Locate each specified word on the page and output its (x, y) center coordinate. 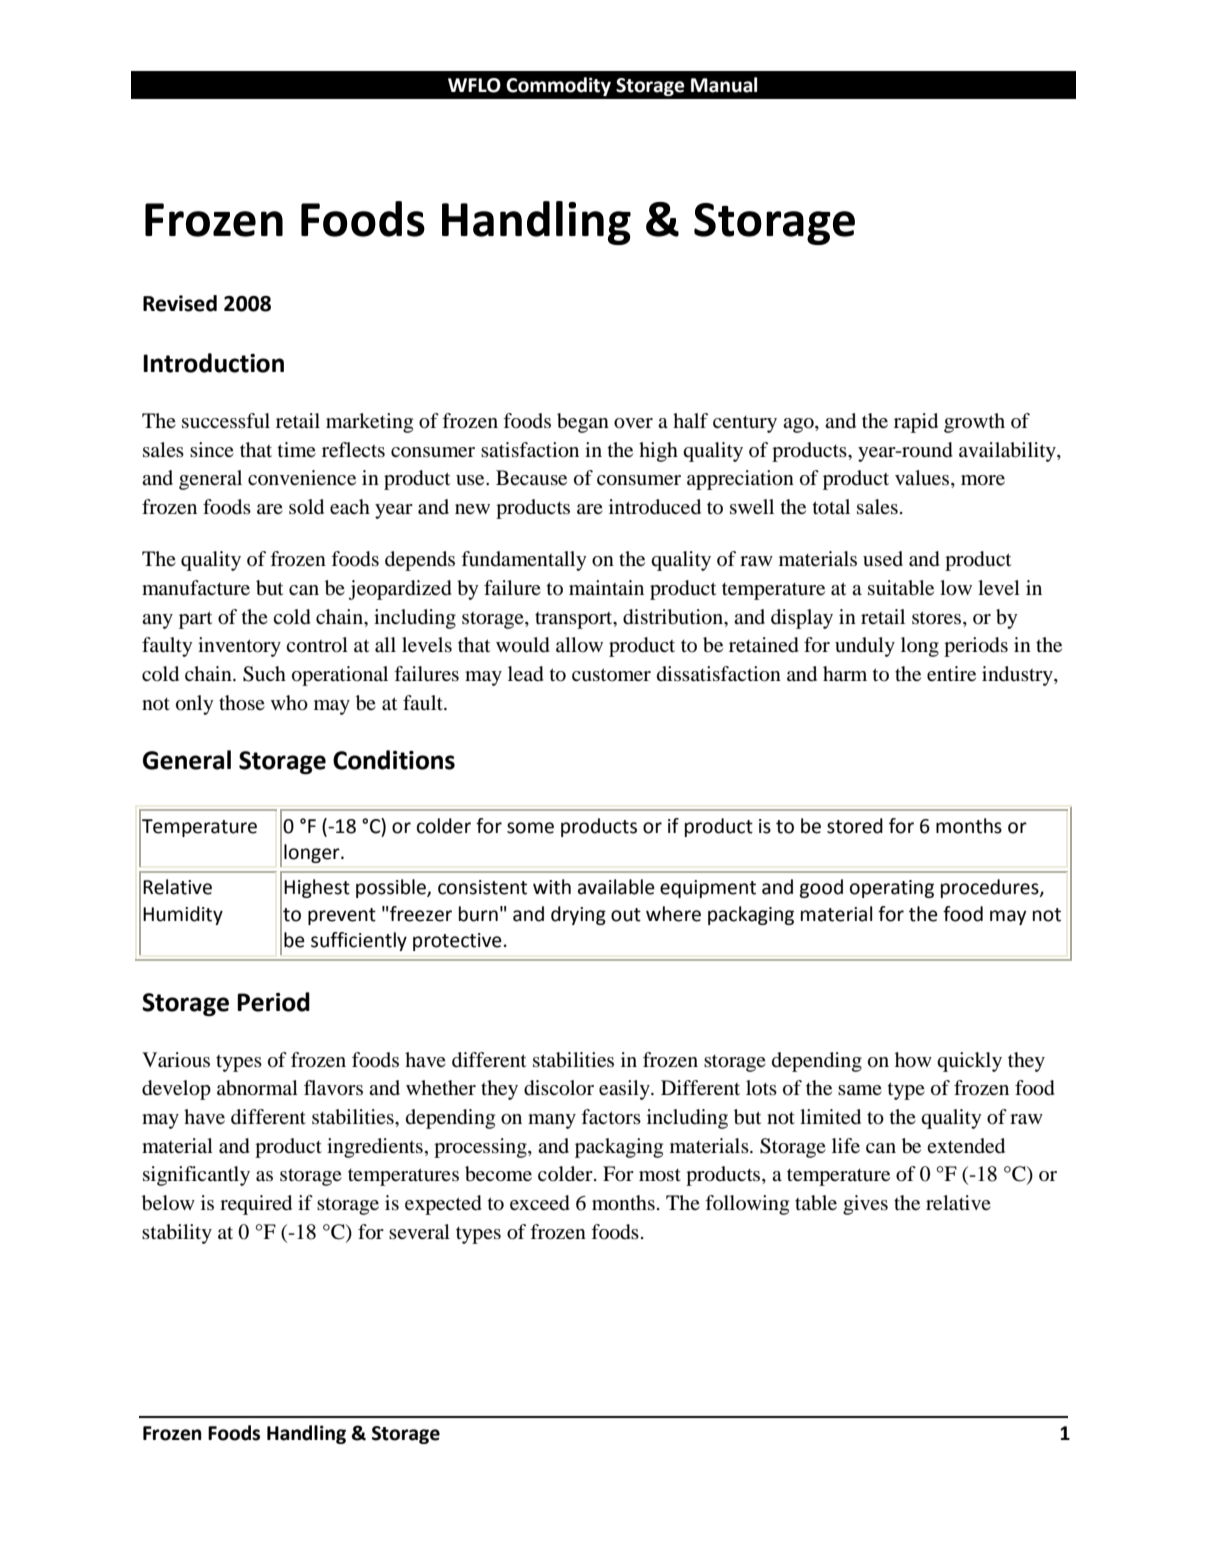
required (256, 1205)
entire (951, 673)
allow (579, 645)
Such (264, 674)
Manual (724, 85)
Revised (180, 303)
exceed (540, 1203)
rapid (916, 423)
